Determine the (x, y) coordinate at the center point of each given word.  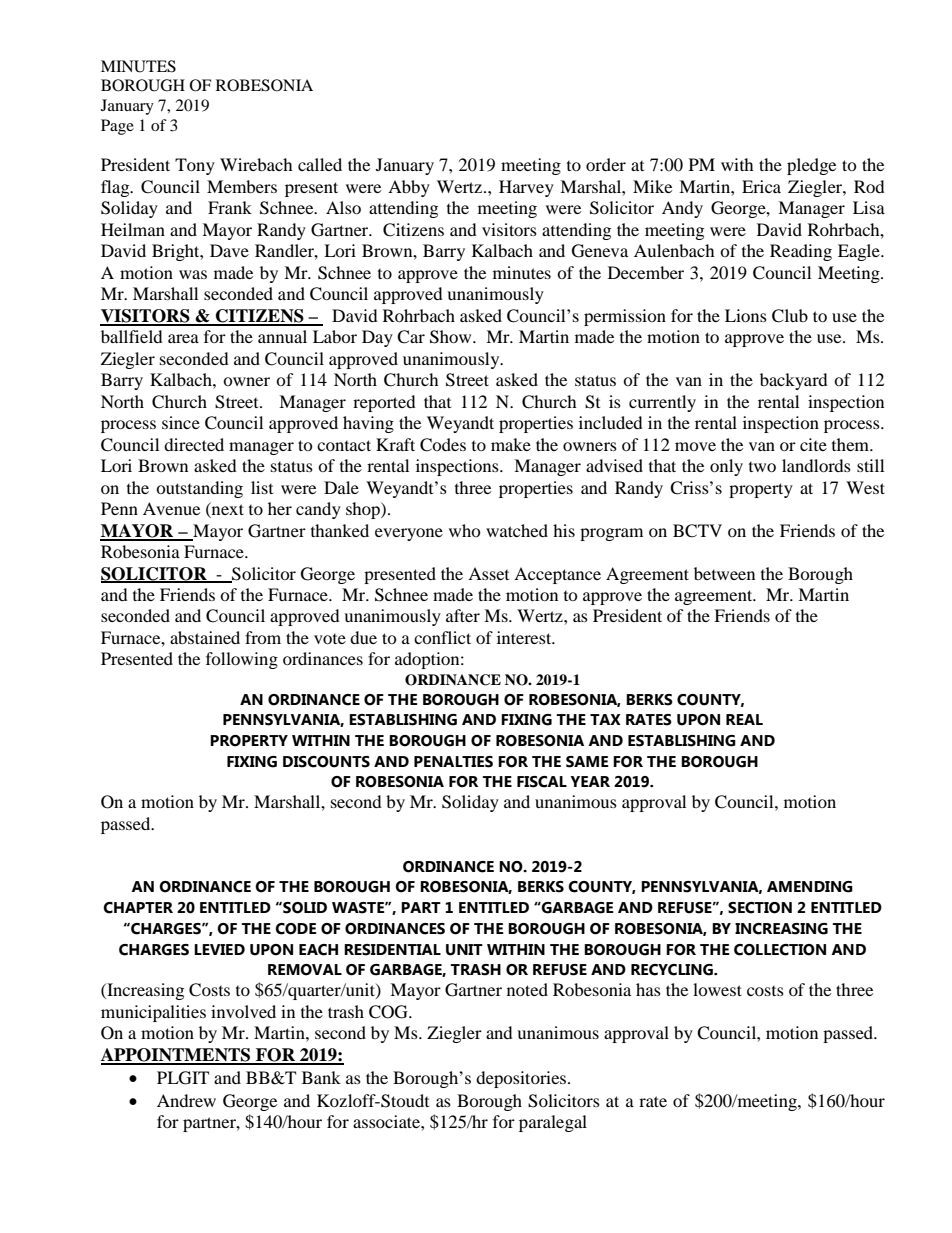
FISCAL (542, 782)
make (511, 444)
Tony (195, 166)
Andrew (186, 1100)
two (762, 467)
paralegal (553, 1123)
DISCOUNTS (326, 762)
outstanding (199, 489)
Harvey (526, 188)
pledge (811, 166)
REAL (744, 719)
